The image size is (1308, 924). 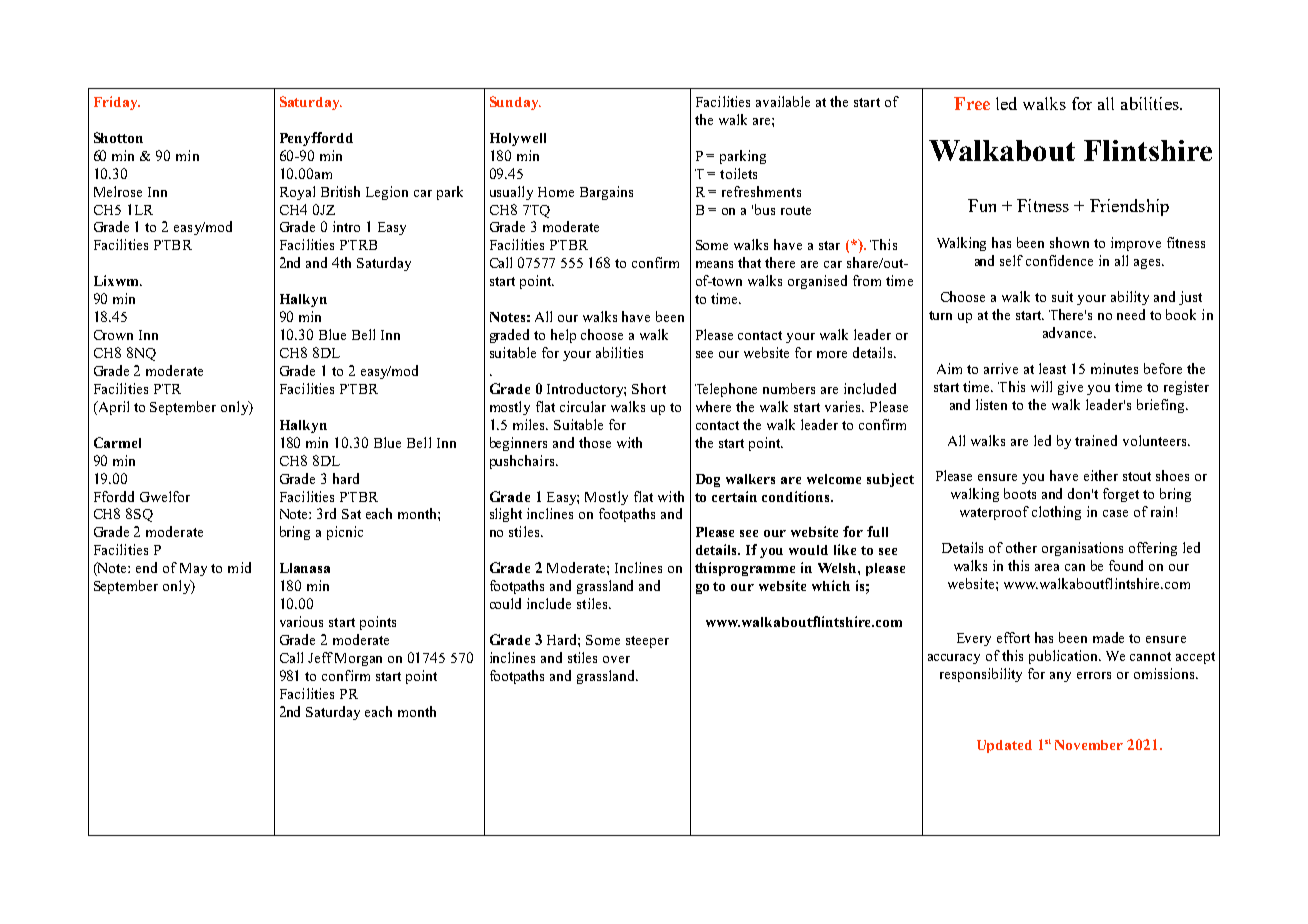 What do you see at coordinates (616, 659) in the document?
I see `over` at bounding box center [616, 659].
